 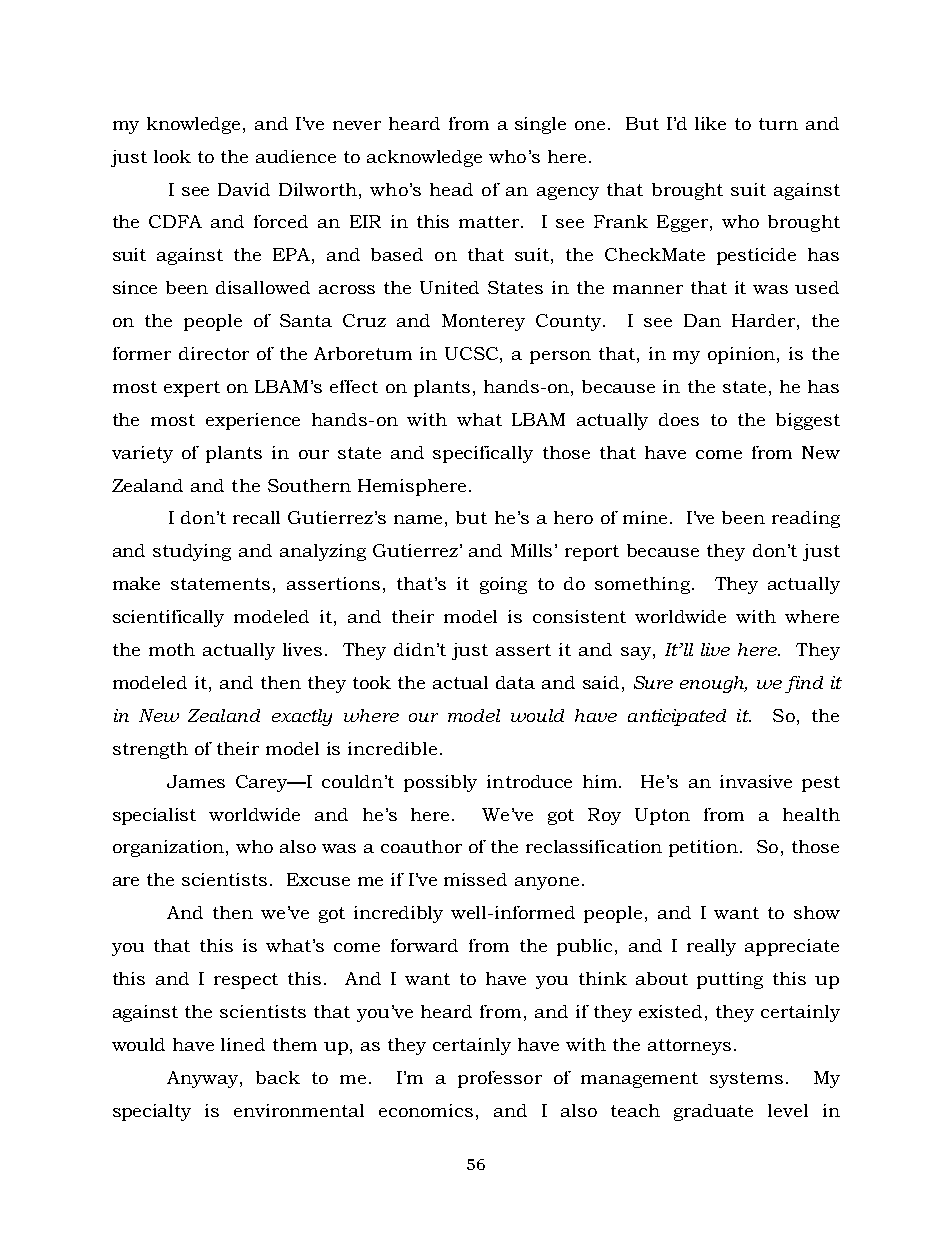 What do you see at coordinates (500, 1079) in the image?
I see `professor` at bounding box center [500, 1079].
